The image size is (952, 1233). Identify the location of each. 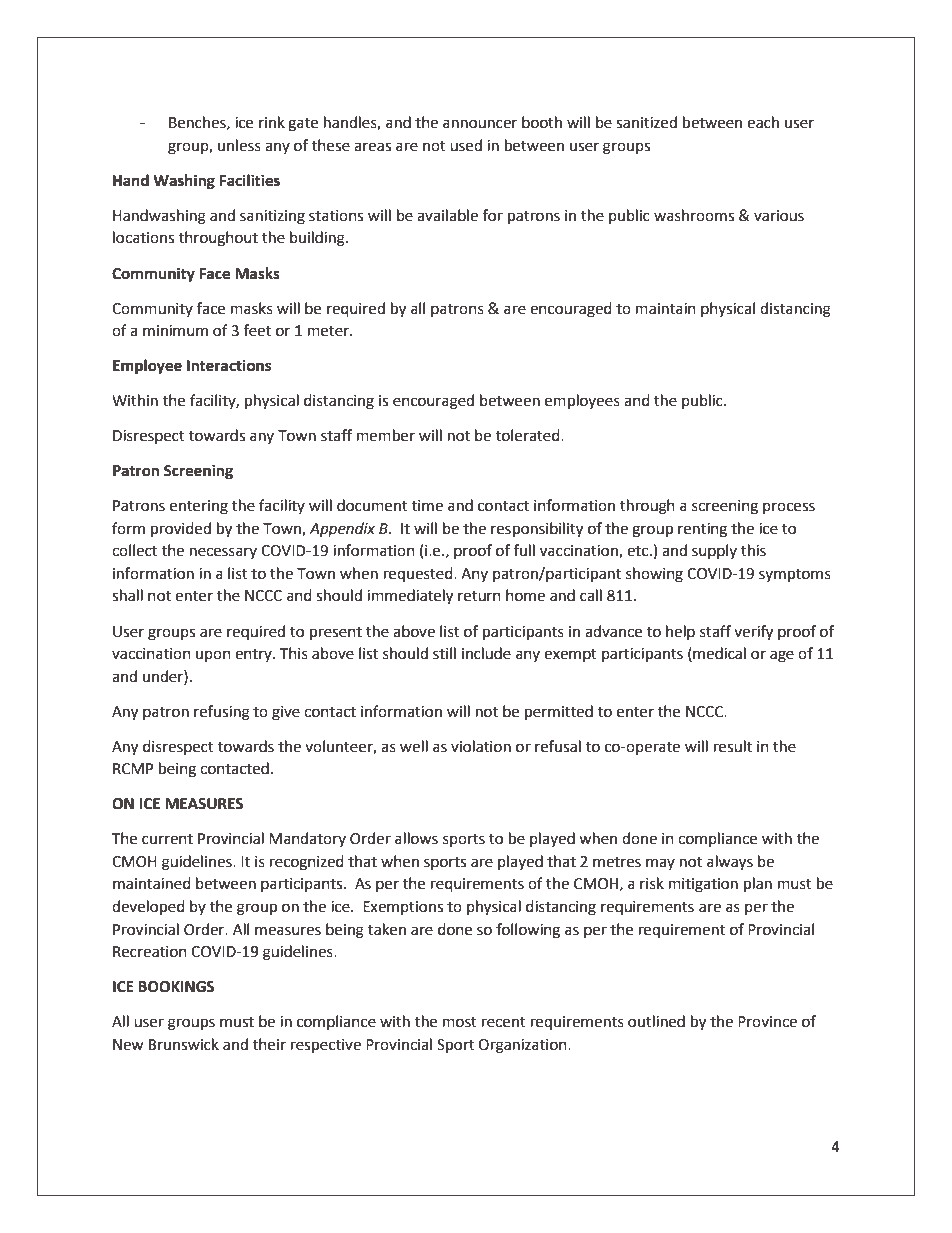
(763, 122).
